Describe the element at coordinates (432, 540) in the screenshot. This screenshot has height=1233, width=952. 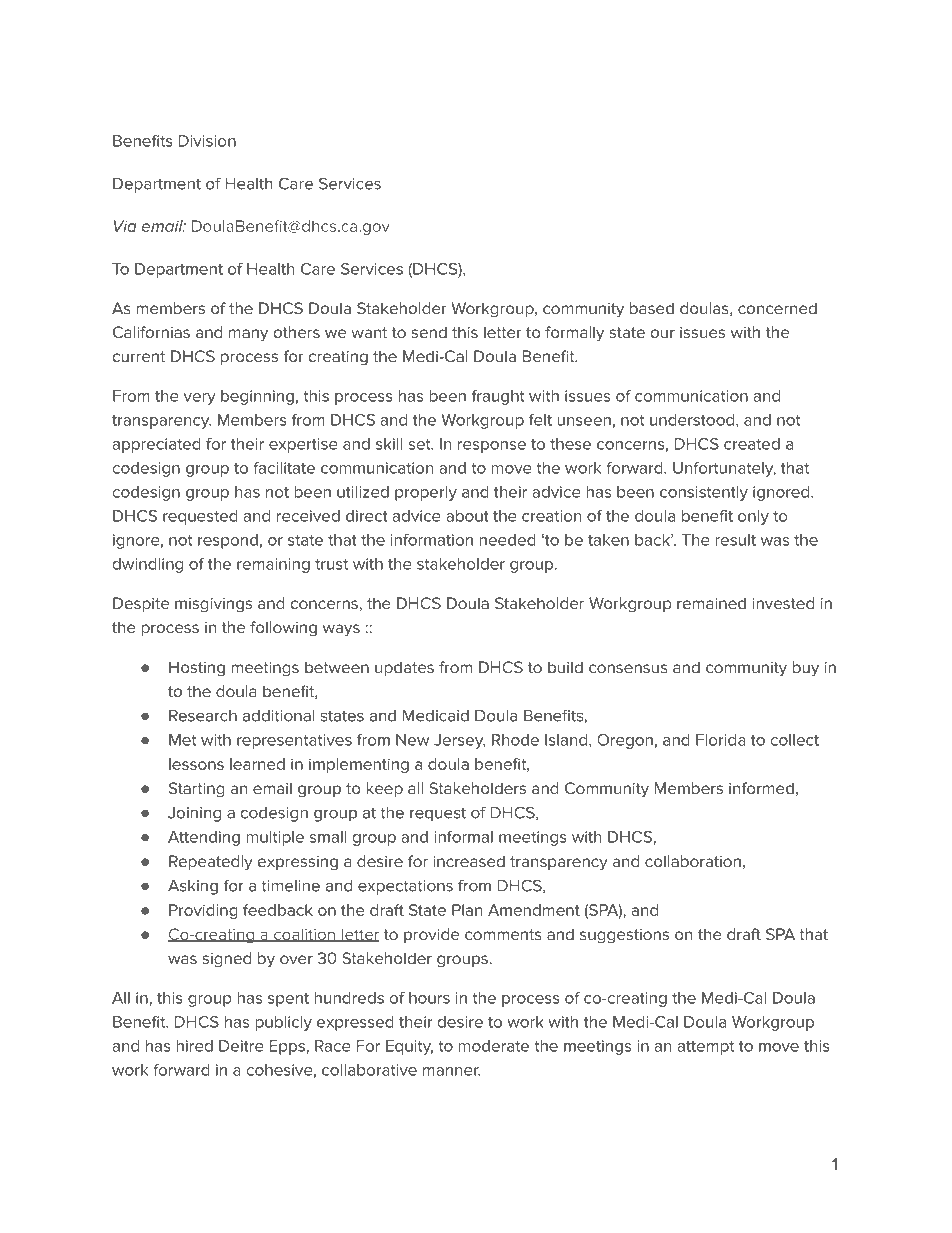
I see `information` at that location.
